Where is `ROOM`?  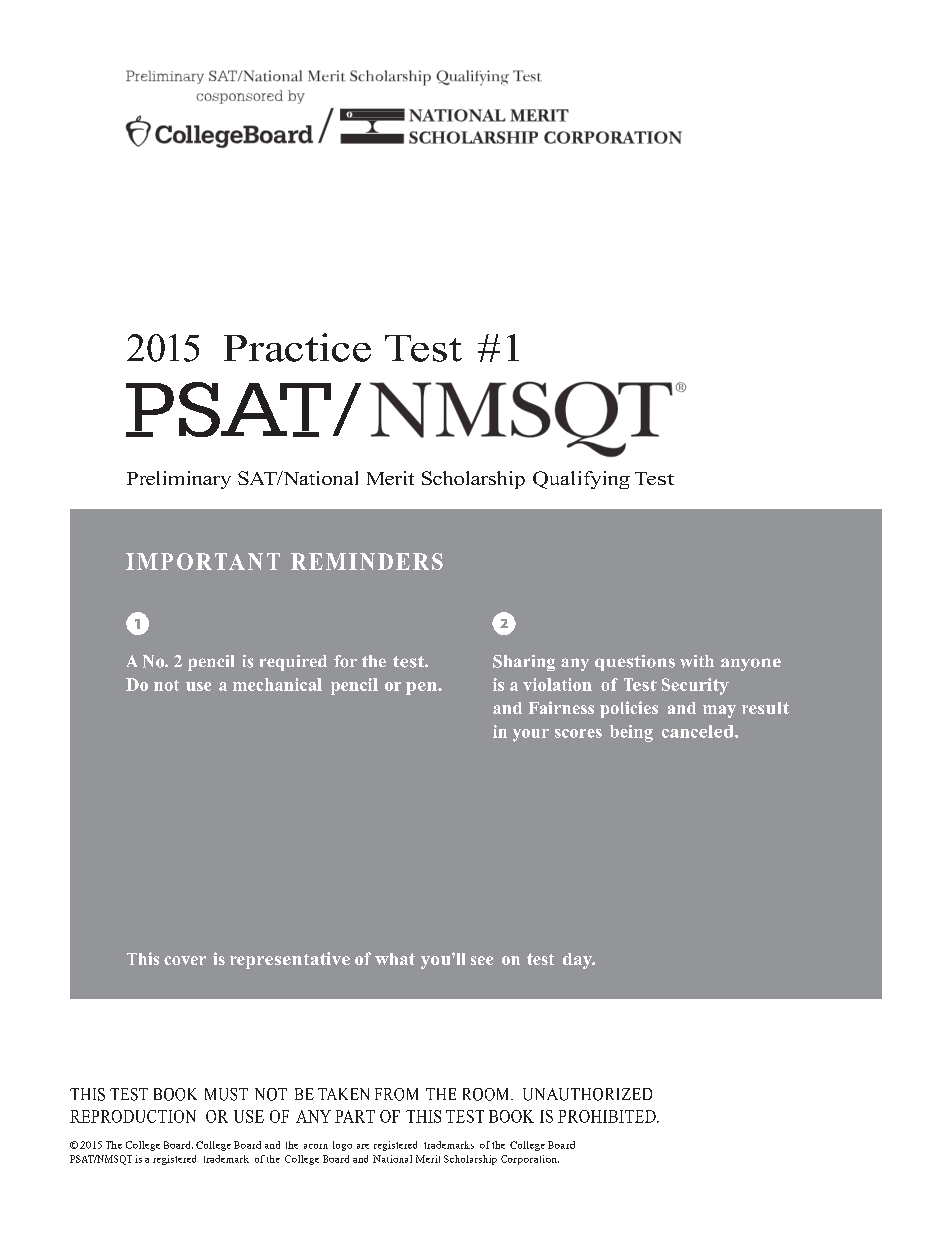
ROOM is located at coordinates (487, 1094).
